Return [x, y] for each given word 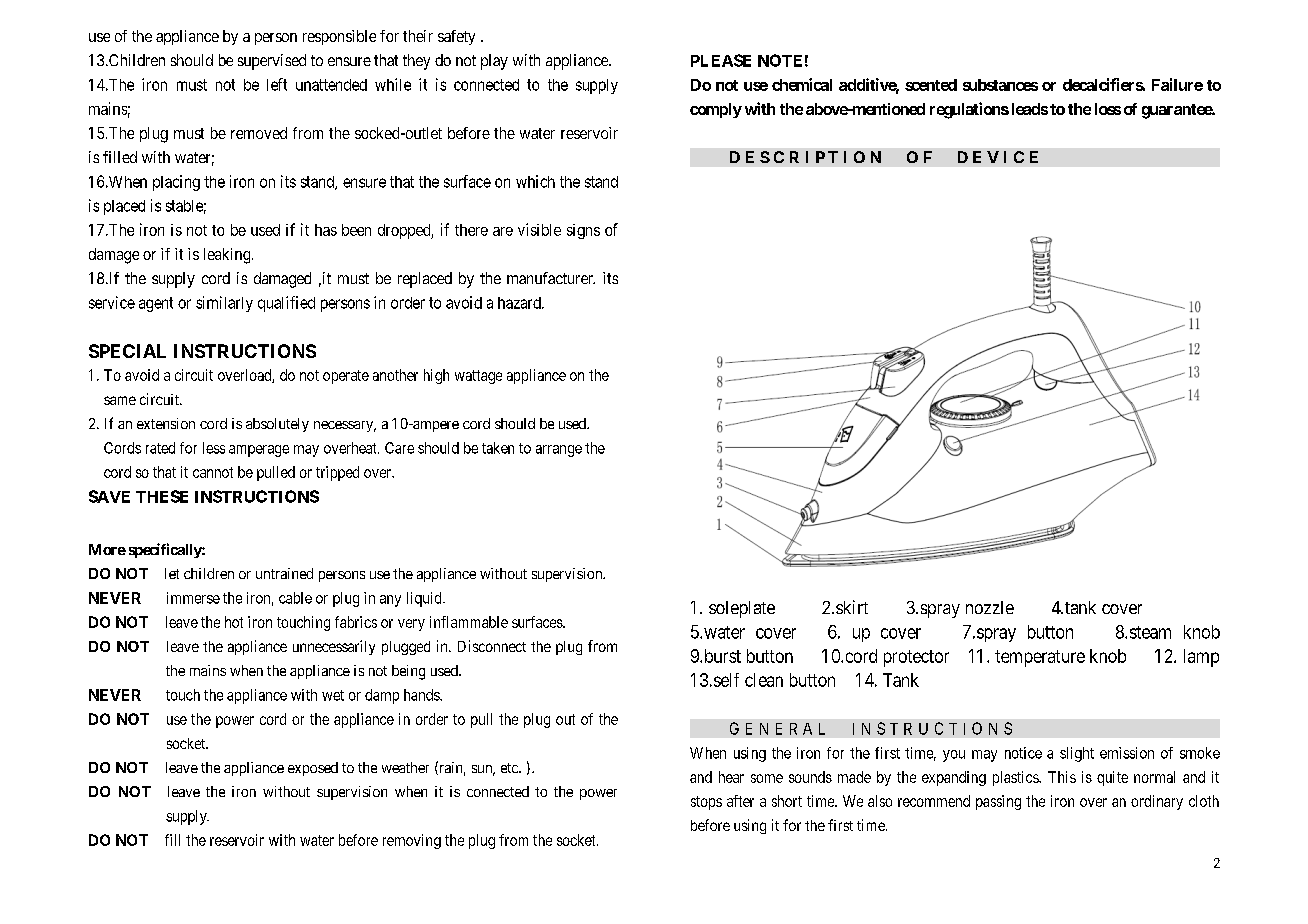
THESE [162, 496]
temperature [1040, 658]
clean [764, 680]
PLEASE [721, 60]
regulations [969, 110]
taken [498, 448]
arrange [559, 451]
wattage [478, 377]
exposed [313, 769]
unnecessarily [334, 647]
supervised [272, 62]
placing [176, 183]
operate [346, 377]
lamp [1201, 658]
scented [931, 85]
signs [583, 231]
